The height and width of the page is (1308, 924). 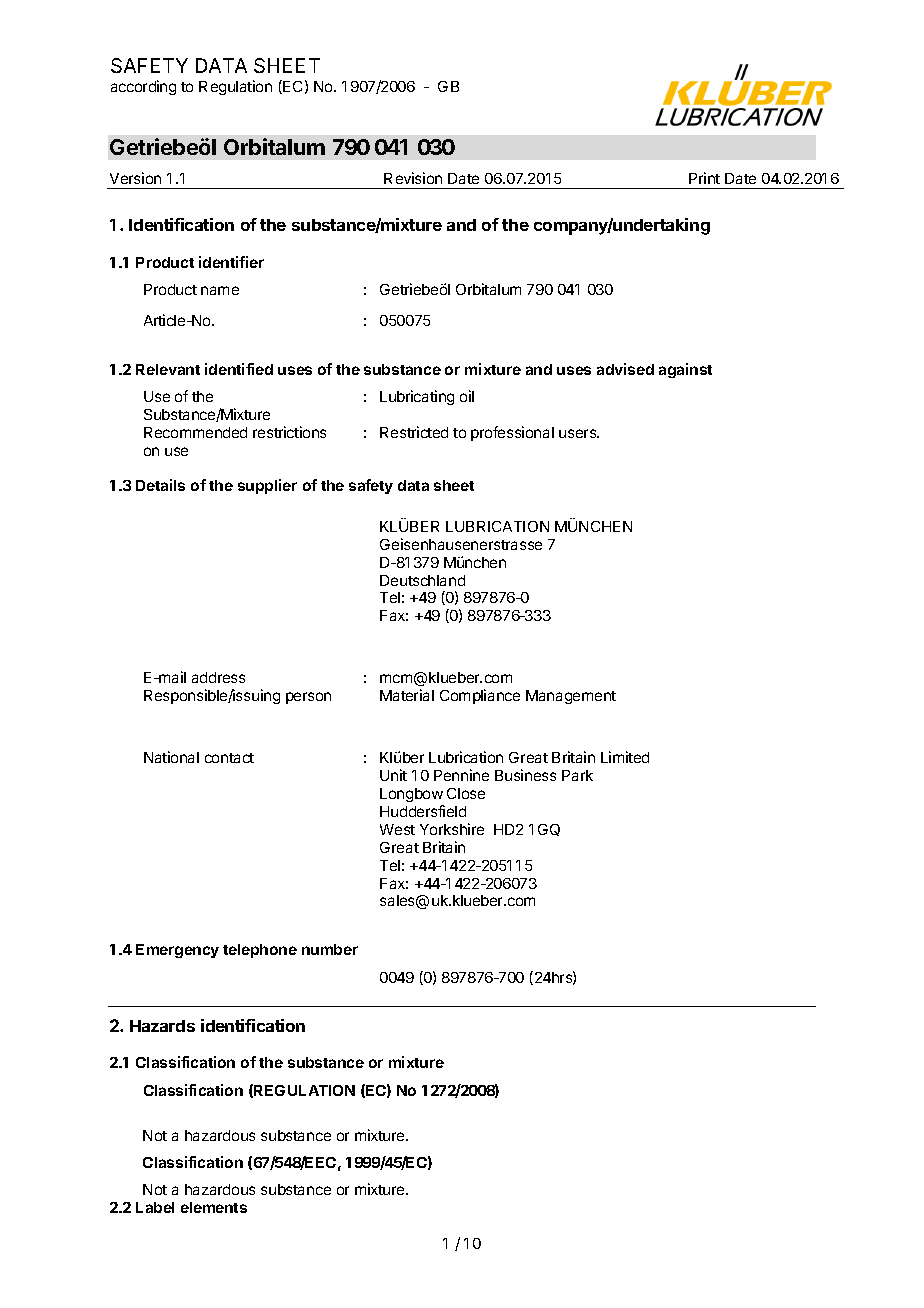 I want to click on Limited, so click(x=625, y=757).
